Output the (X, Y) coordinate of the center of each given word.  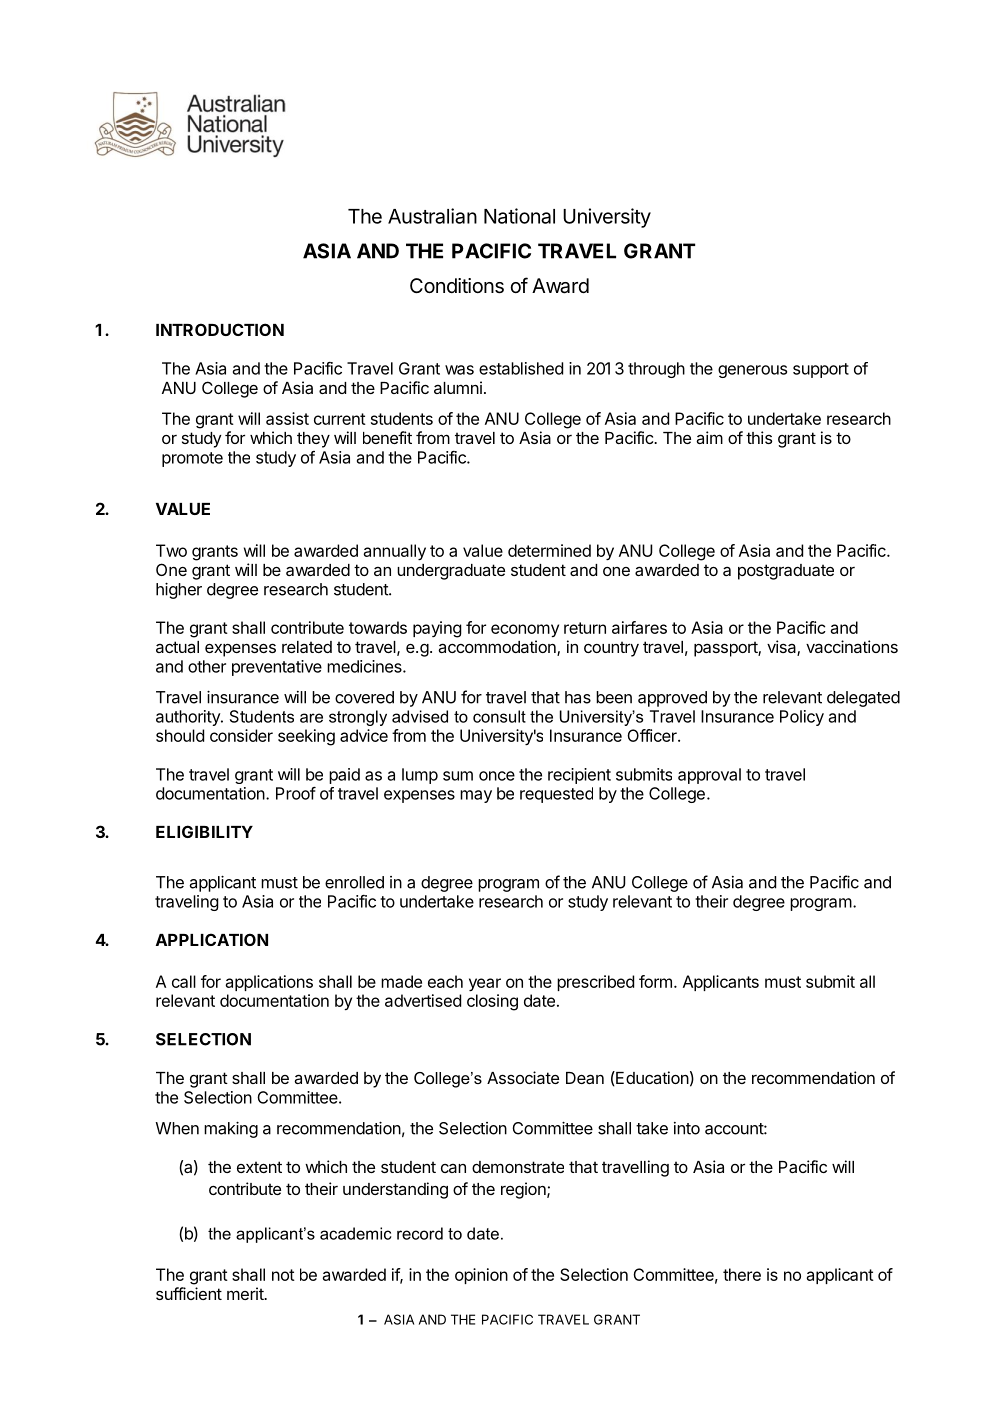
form (655, 981)
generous (752, 371)
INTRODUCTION (220, 329)
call (184, 981)
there (742, 1274)
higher (179, 590)
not (283, 1275)
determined (549, 550)
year (485, 984)
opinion (481, 1276)
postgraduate (786, 572)
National (519, 216)
